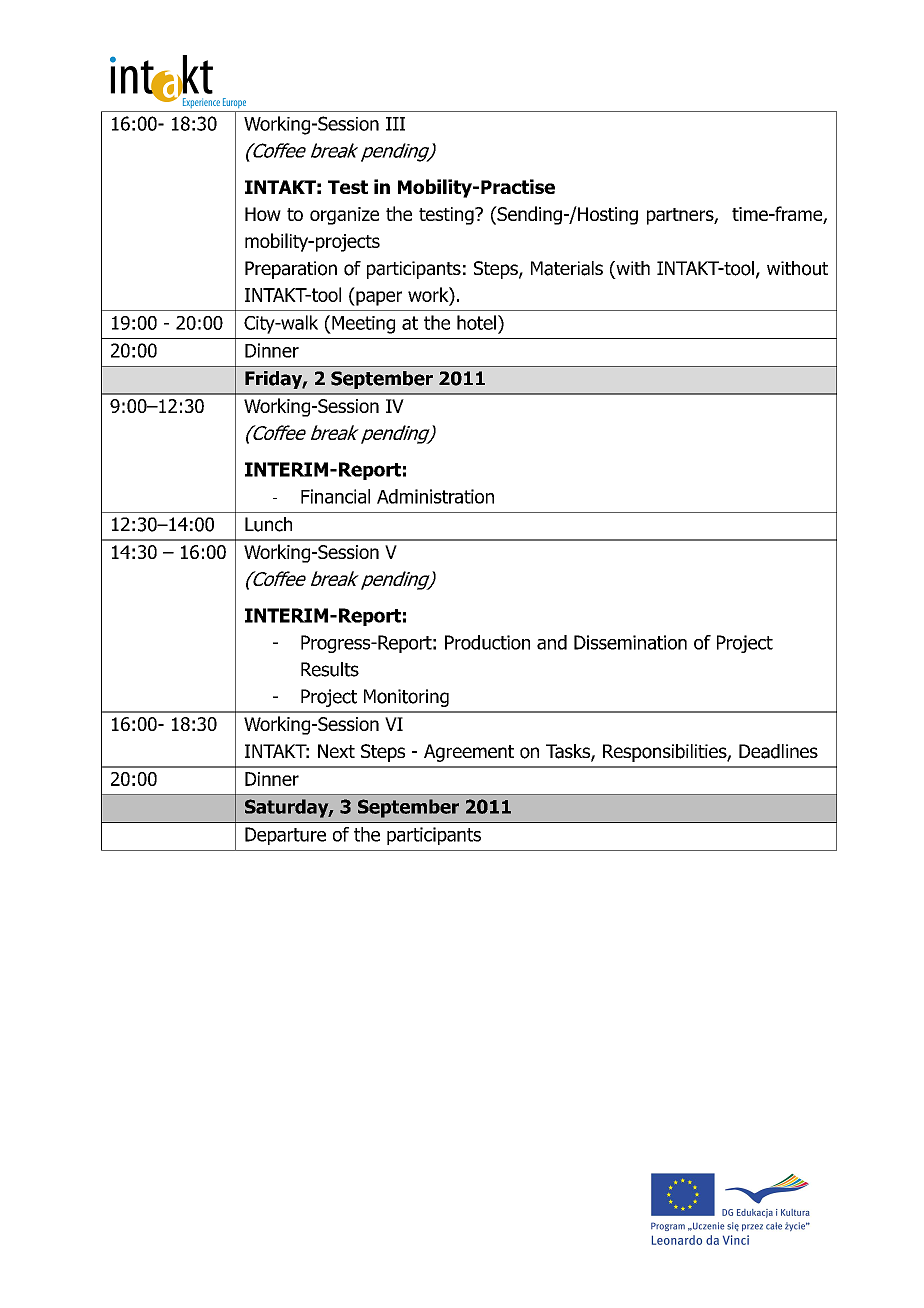  What do you see at coordinates (395, 124) in the image?
I see `III` at bounding box center [395, 124].
